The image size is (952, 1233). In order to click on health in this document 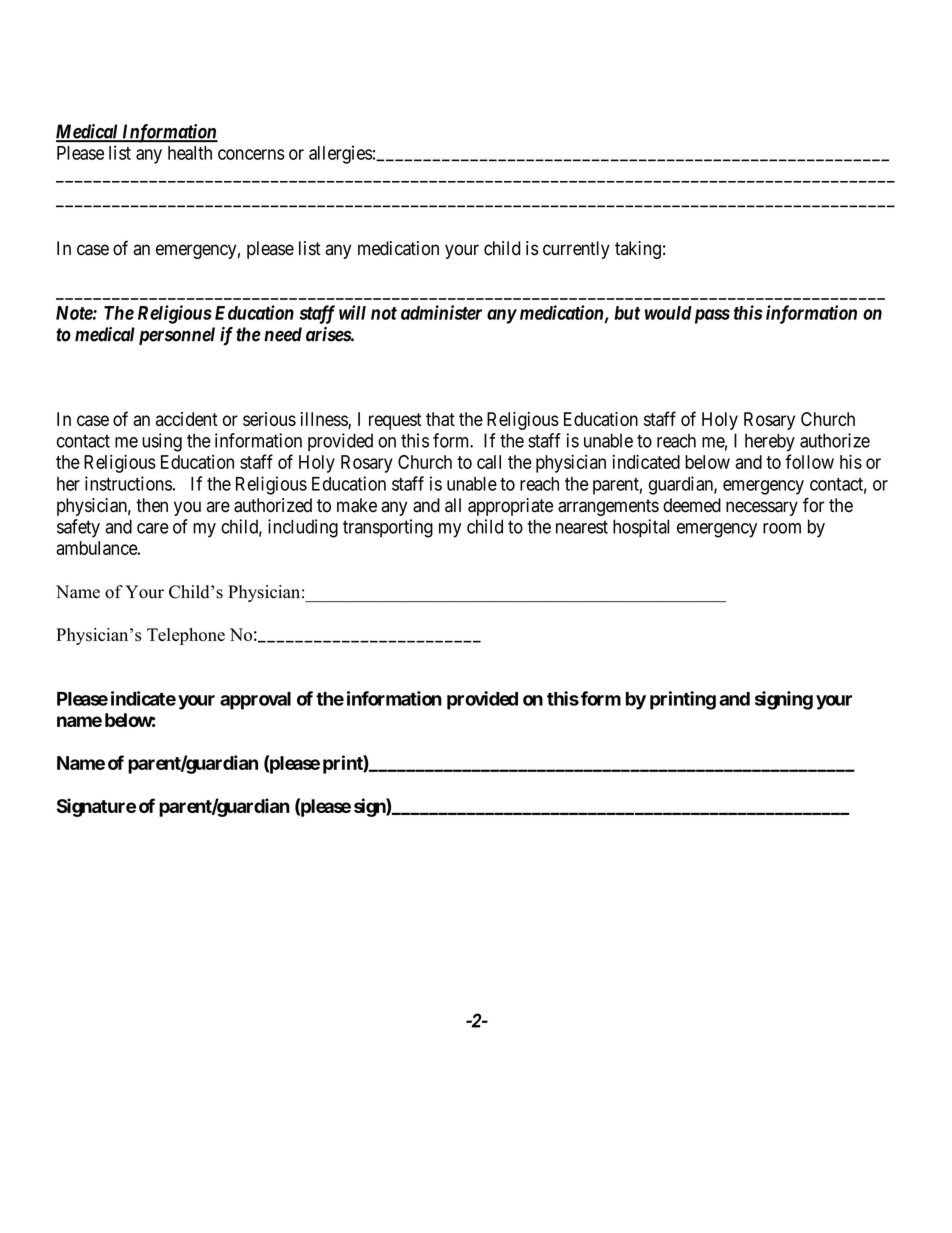, I will do `click(190, 153)`.
